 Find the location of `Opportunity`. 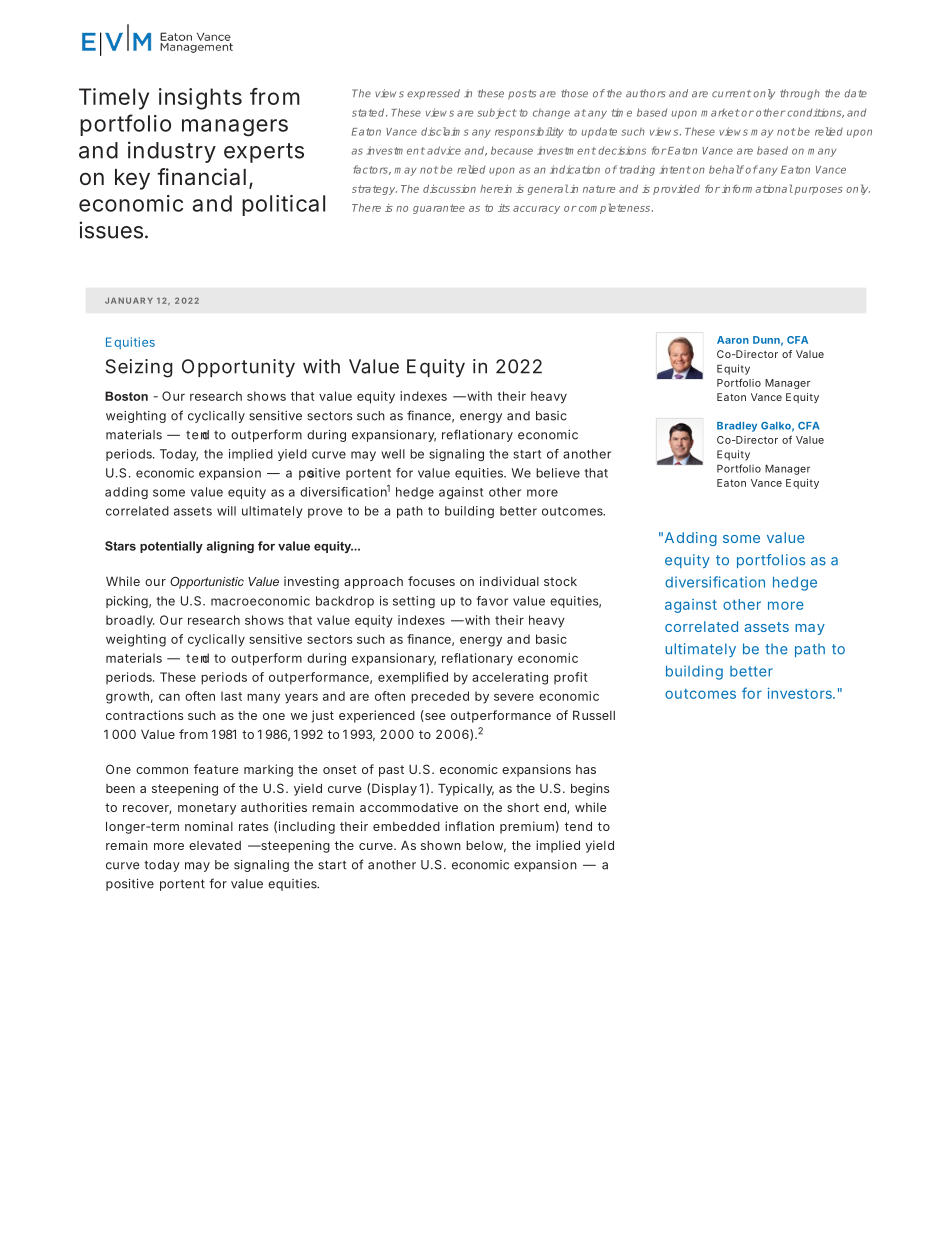

Opportunity is located at coordinates (238, 368).
